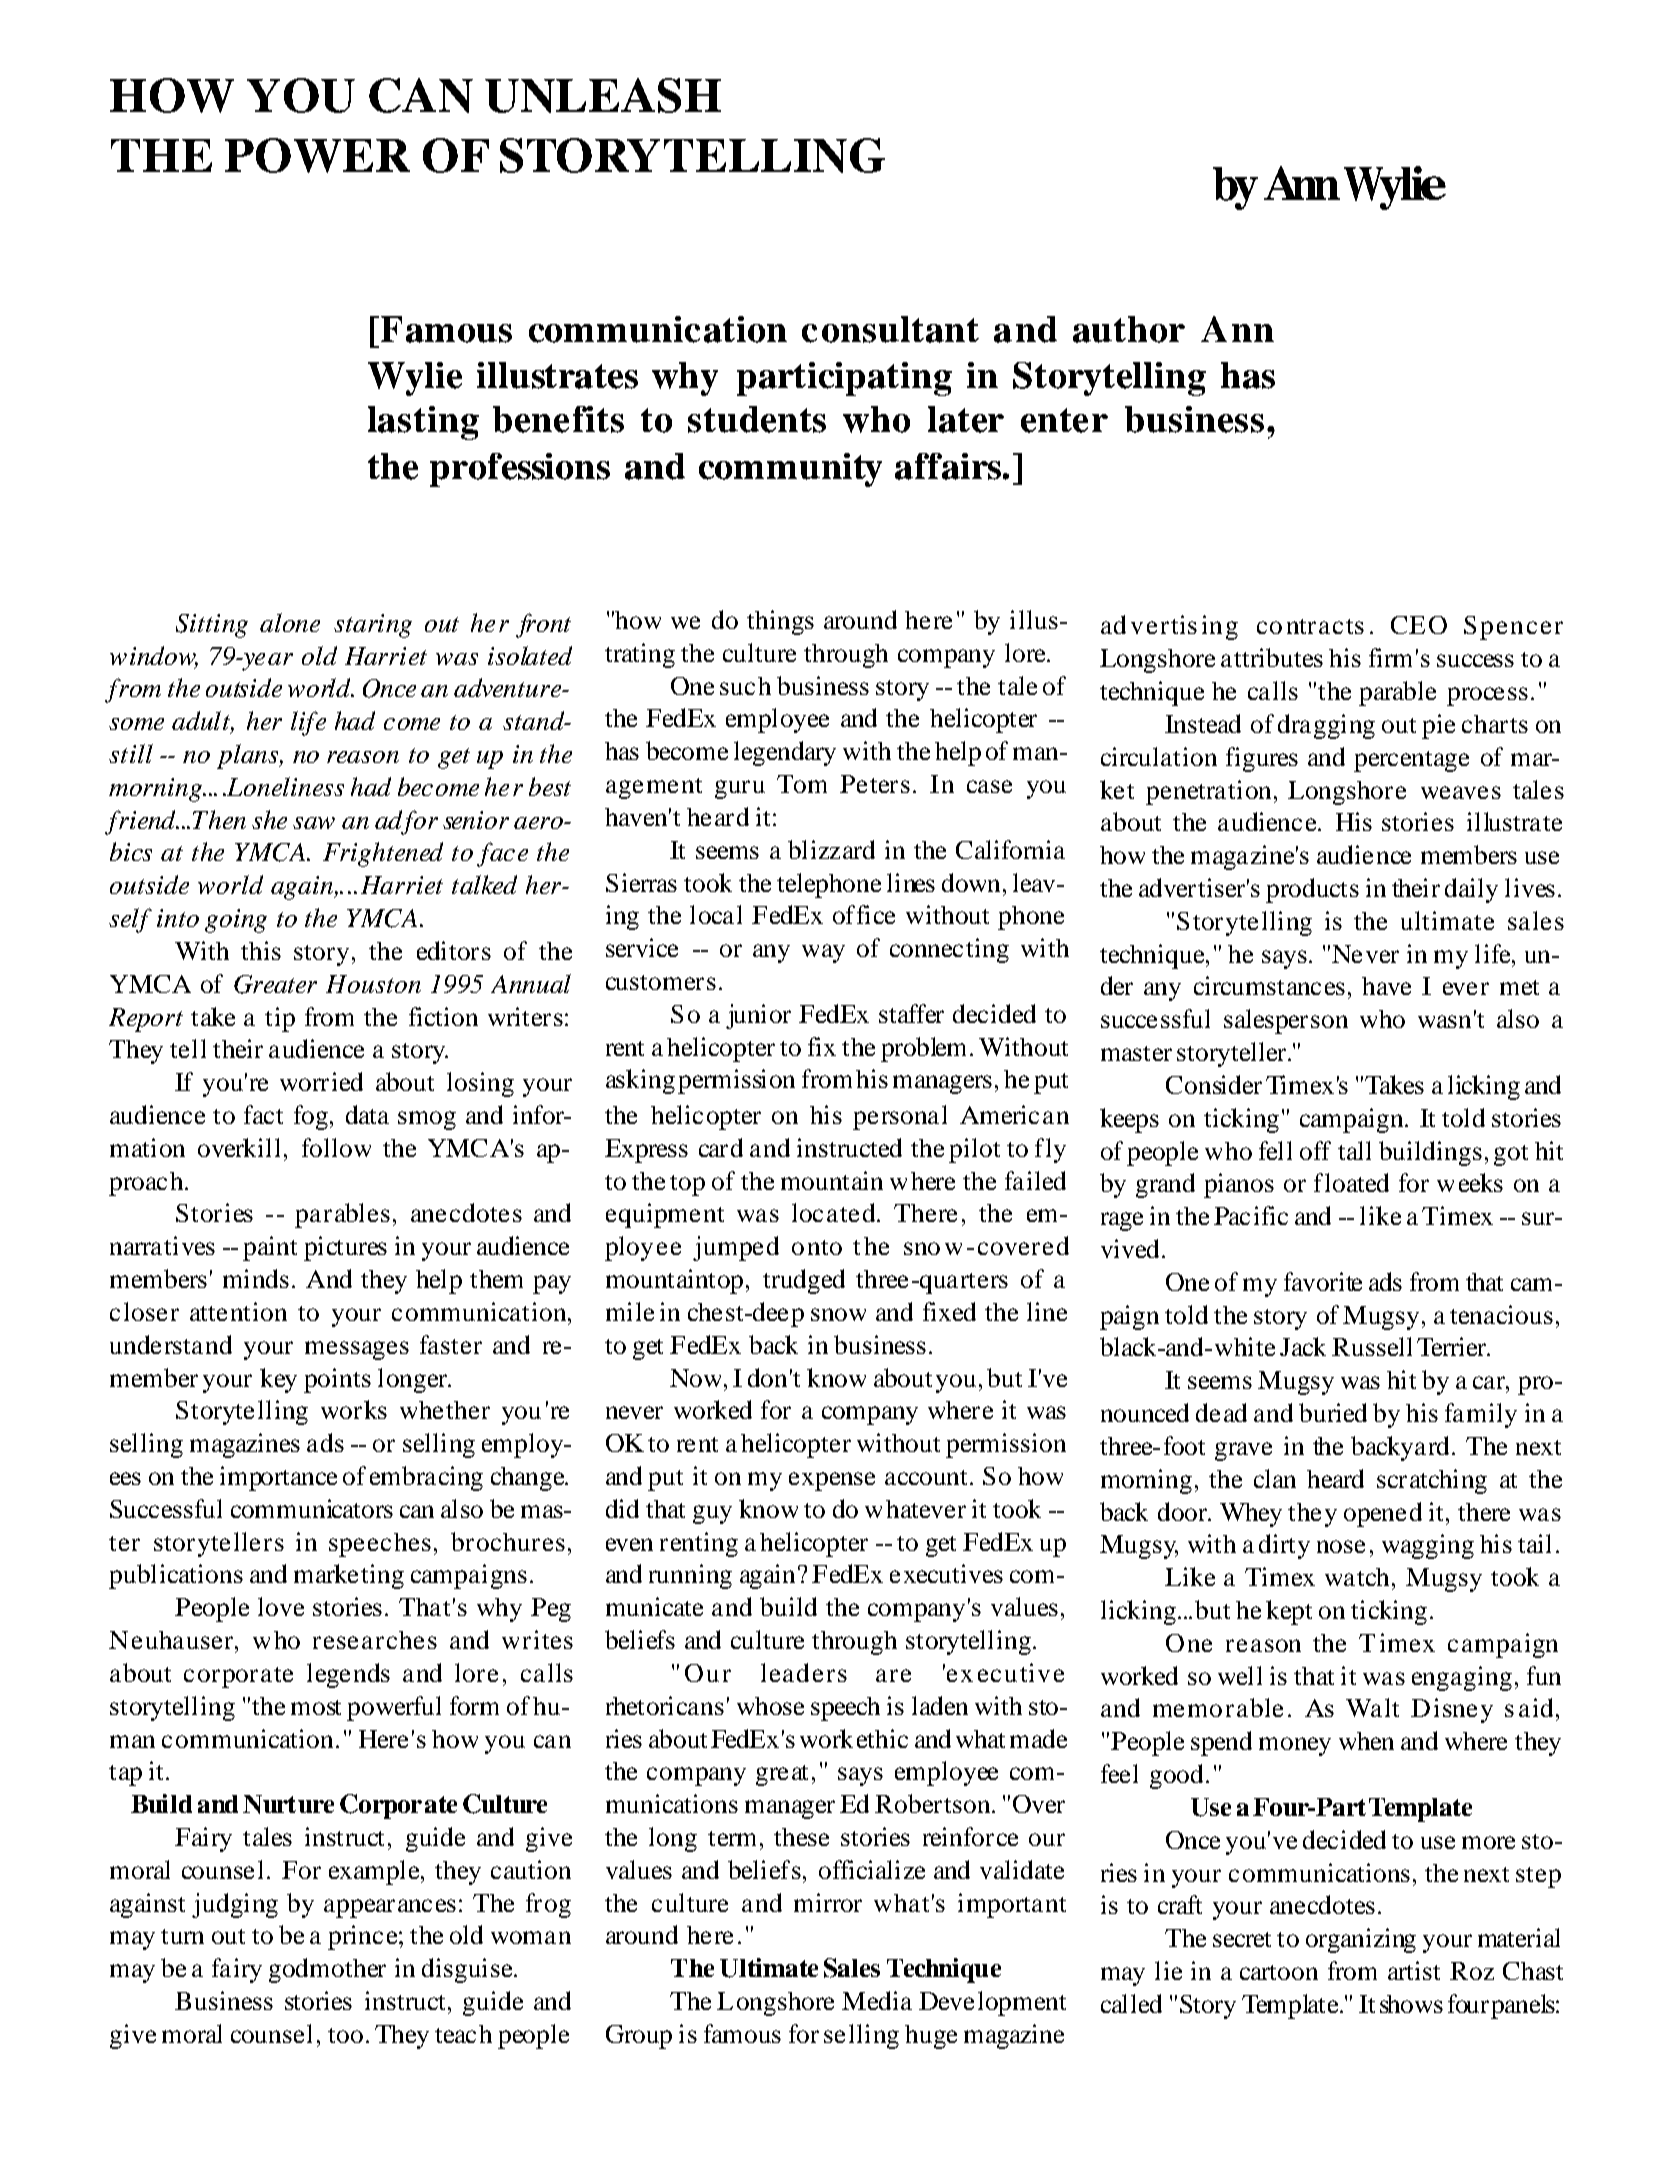 The image size is (1674, 2166). What do you see at coordinates (249, 756) in the screenshot?
I see `plans` at bounding box center [249, 756].
